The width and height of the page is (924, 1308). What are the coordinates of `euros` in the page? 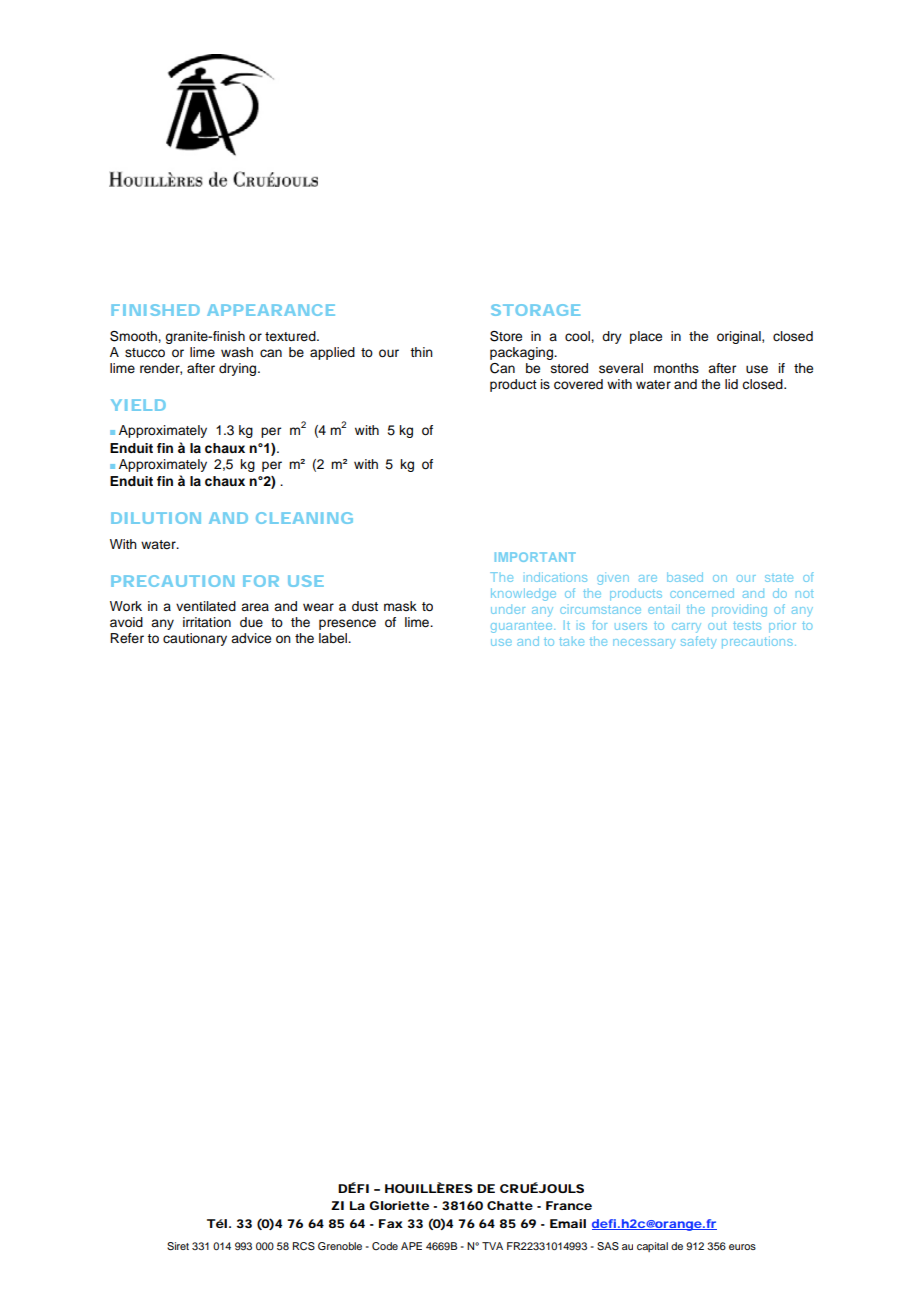 It's located at (742, 1247).
